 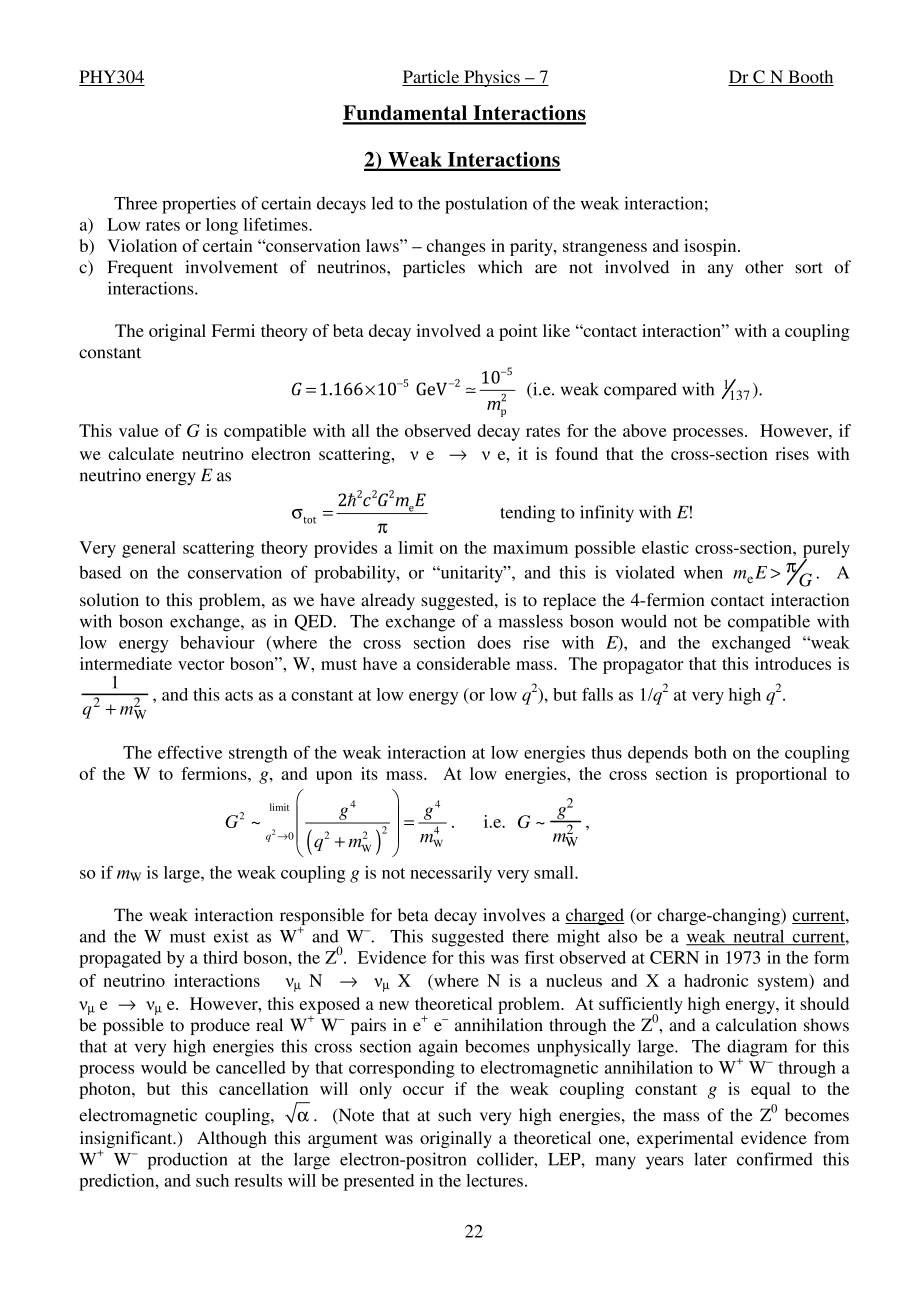 I want to click on confirmed, so click(x=775, y=1159).
